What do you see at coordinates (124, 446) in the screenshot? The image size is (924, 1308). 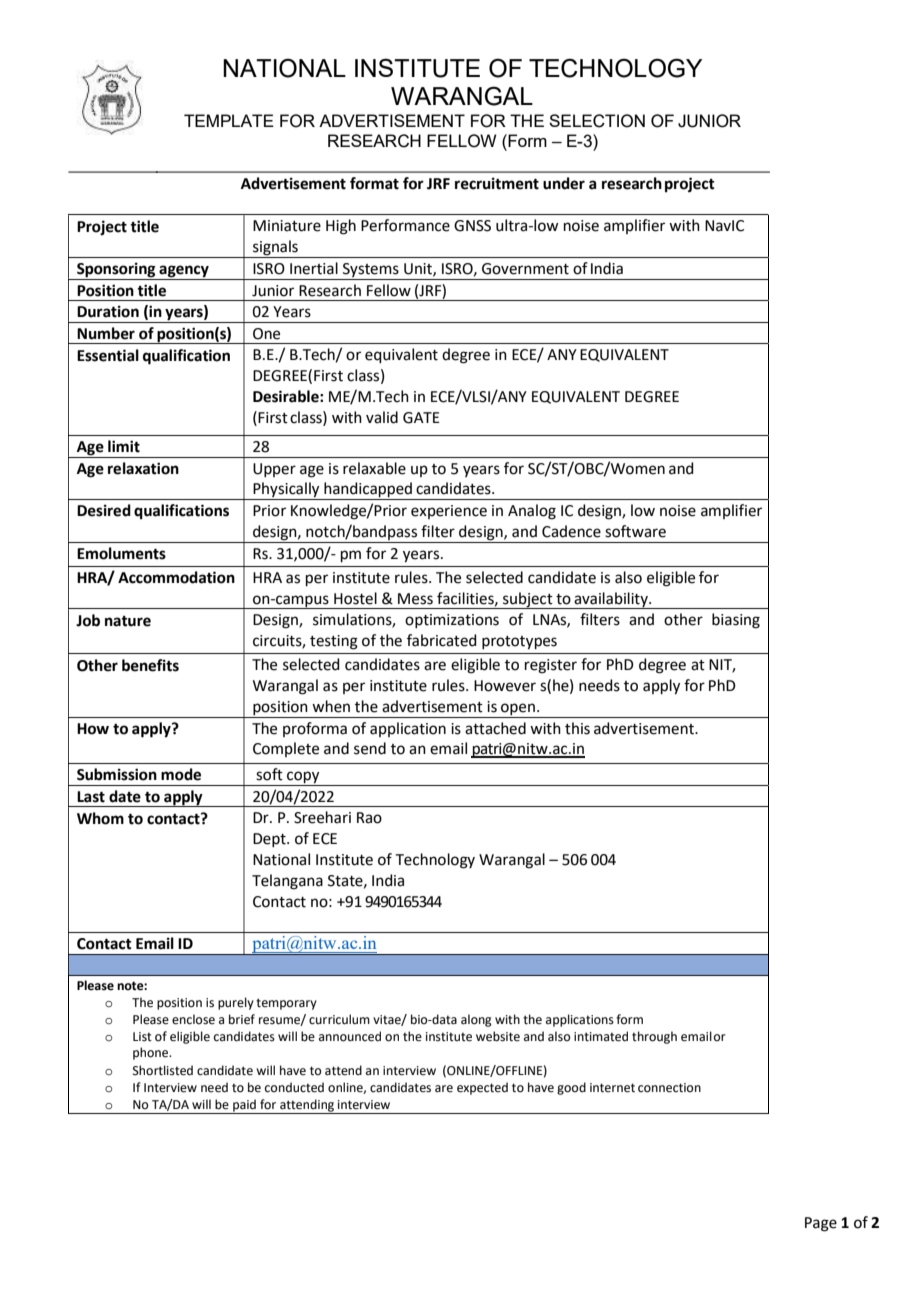 I see `limit` at bounding box center [124, 446].
